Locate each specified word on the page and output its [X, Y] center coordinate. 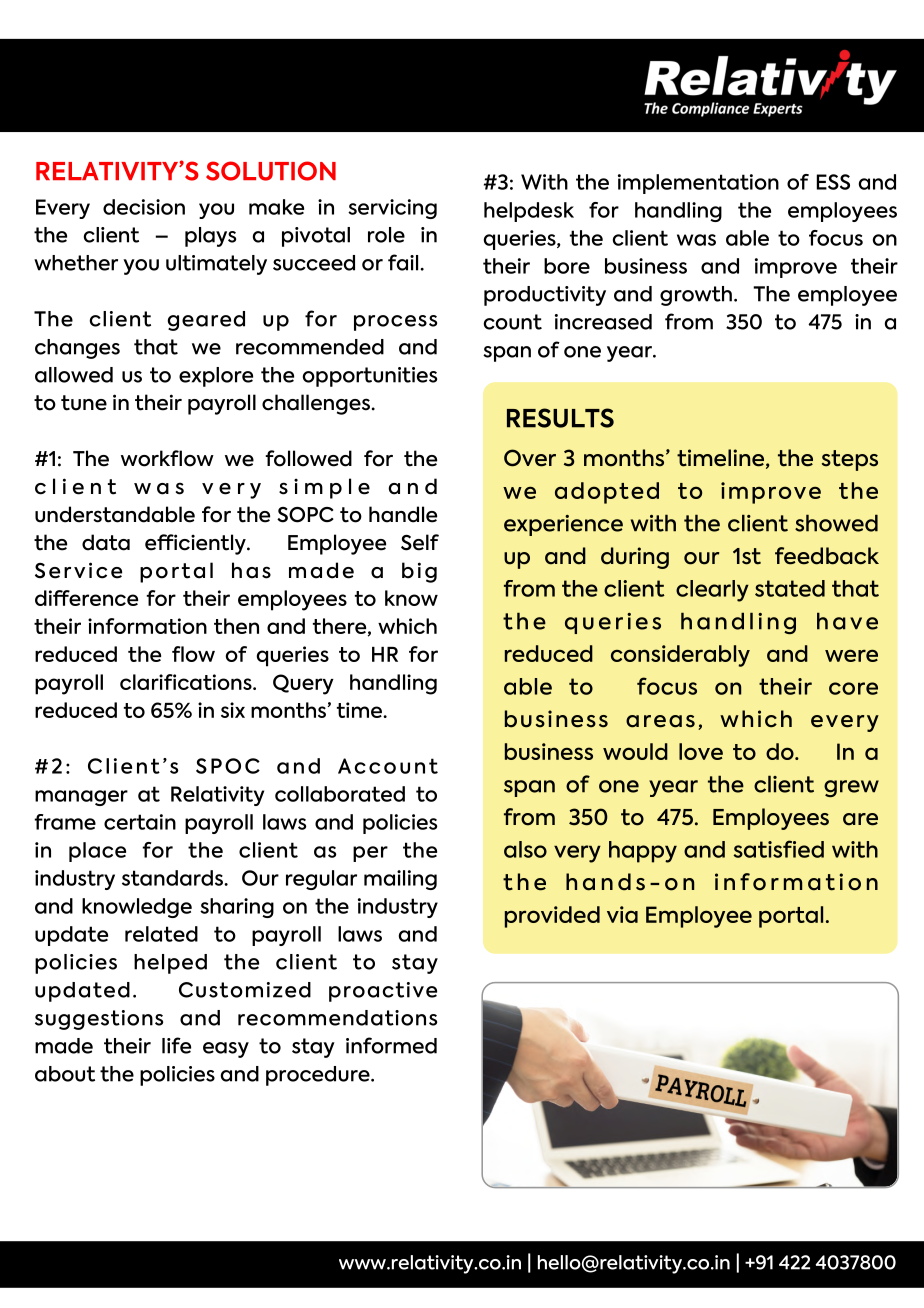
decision [144, 207]
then [236, 626]
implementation [698, 184]
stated [790, 588]
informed [391, 1045]
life [176, 1045]
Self [420, 542]
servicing [392, 209]
